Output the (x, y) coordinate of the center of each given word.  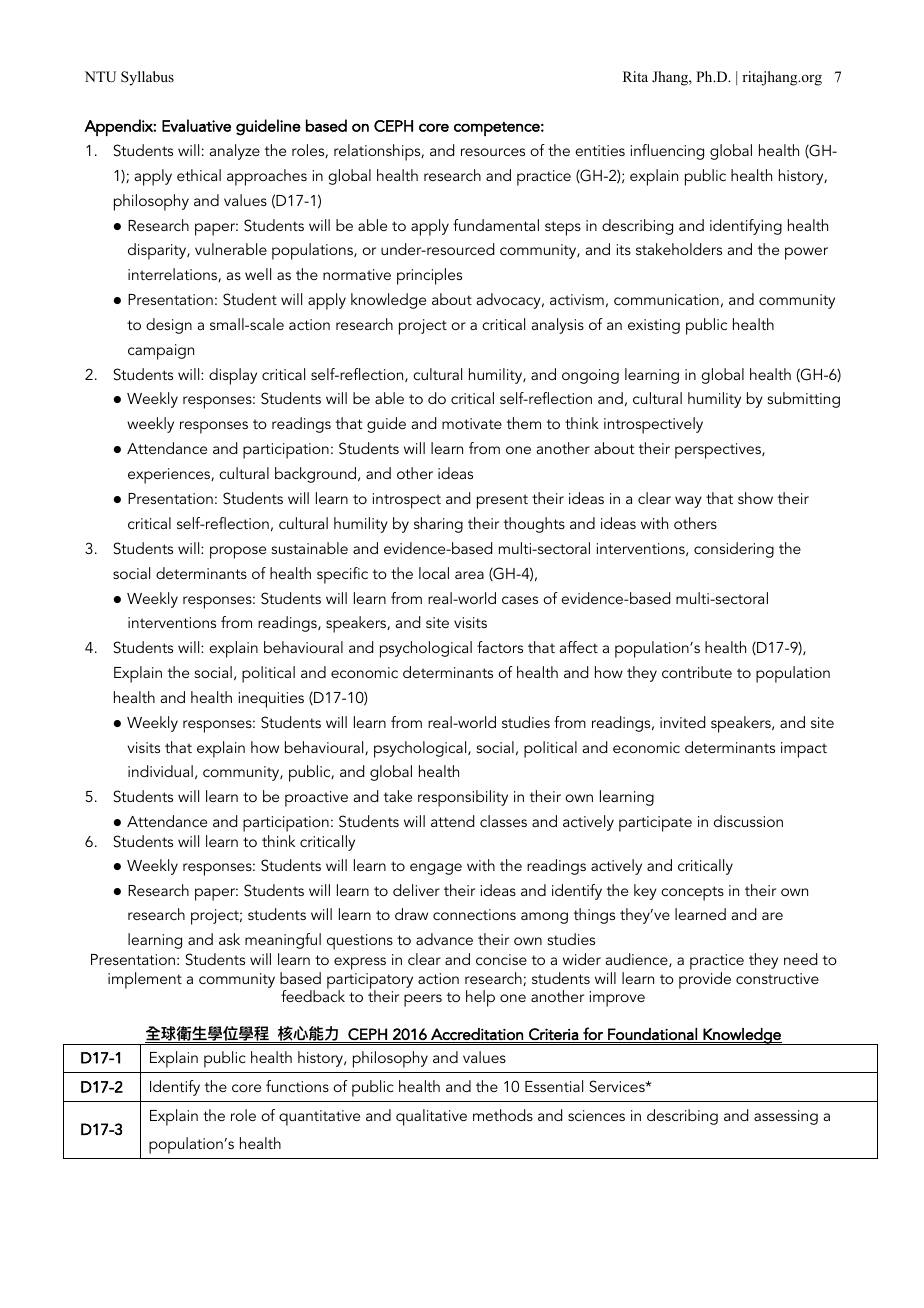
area (469, 575)
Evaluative (196, 125)
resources (493, 152)
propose (238, 552)
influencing (667, 152)
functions (297, 1086)
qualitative (431, 1117)
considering (734, 550)
